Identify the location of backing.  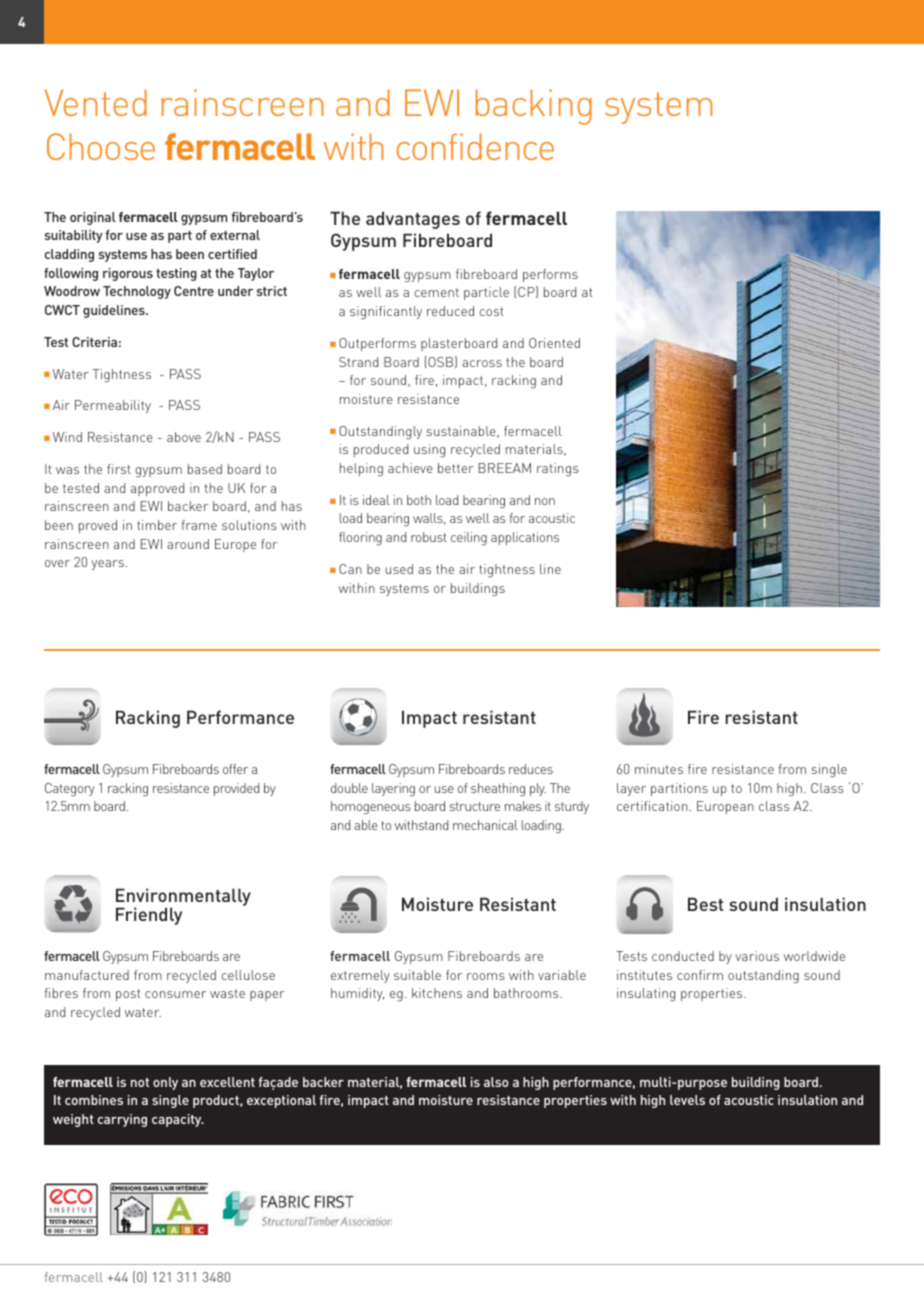
(534, 107).
